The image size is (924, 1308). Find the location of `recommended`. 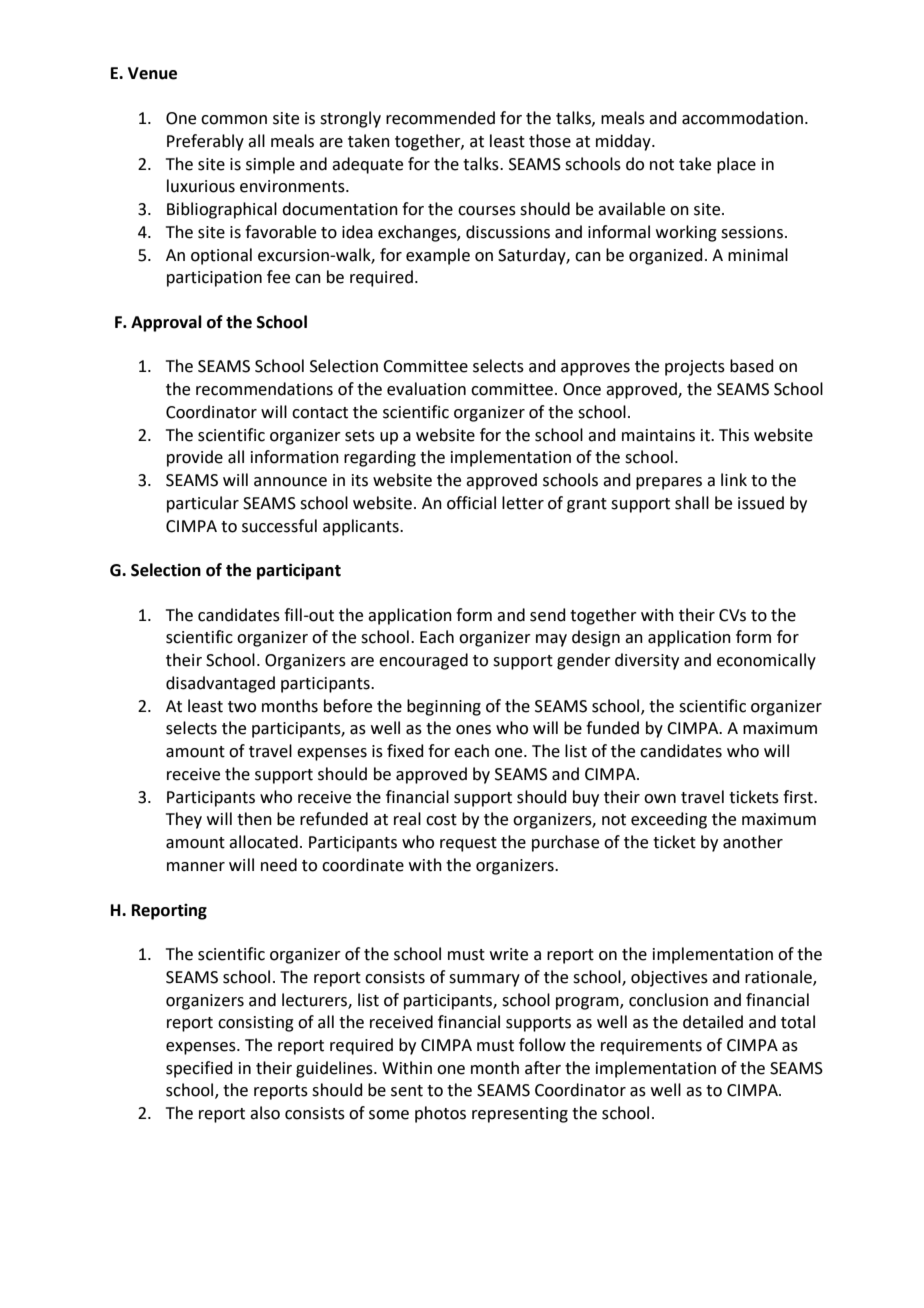

recommended is located at coordinates (440, 118).
